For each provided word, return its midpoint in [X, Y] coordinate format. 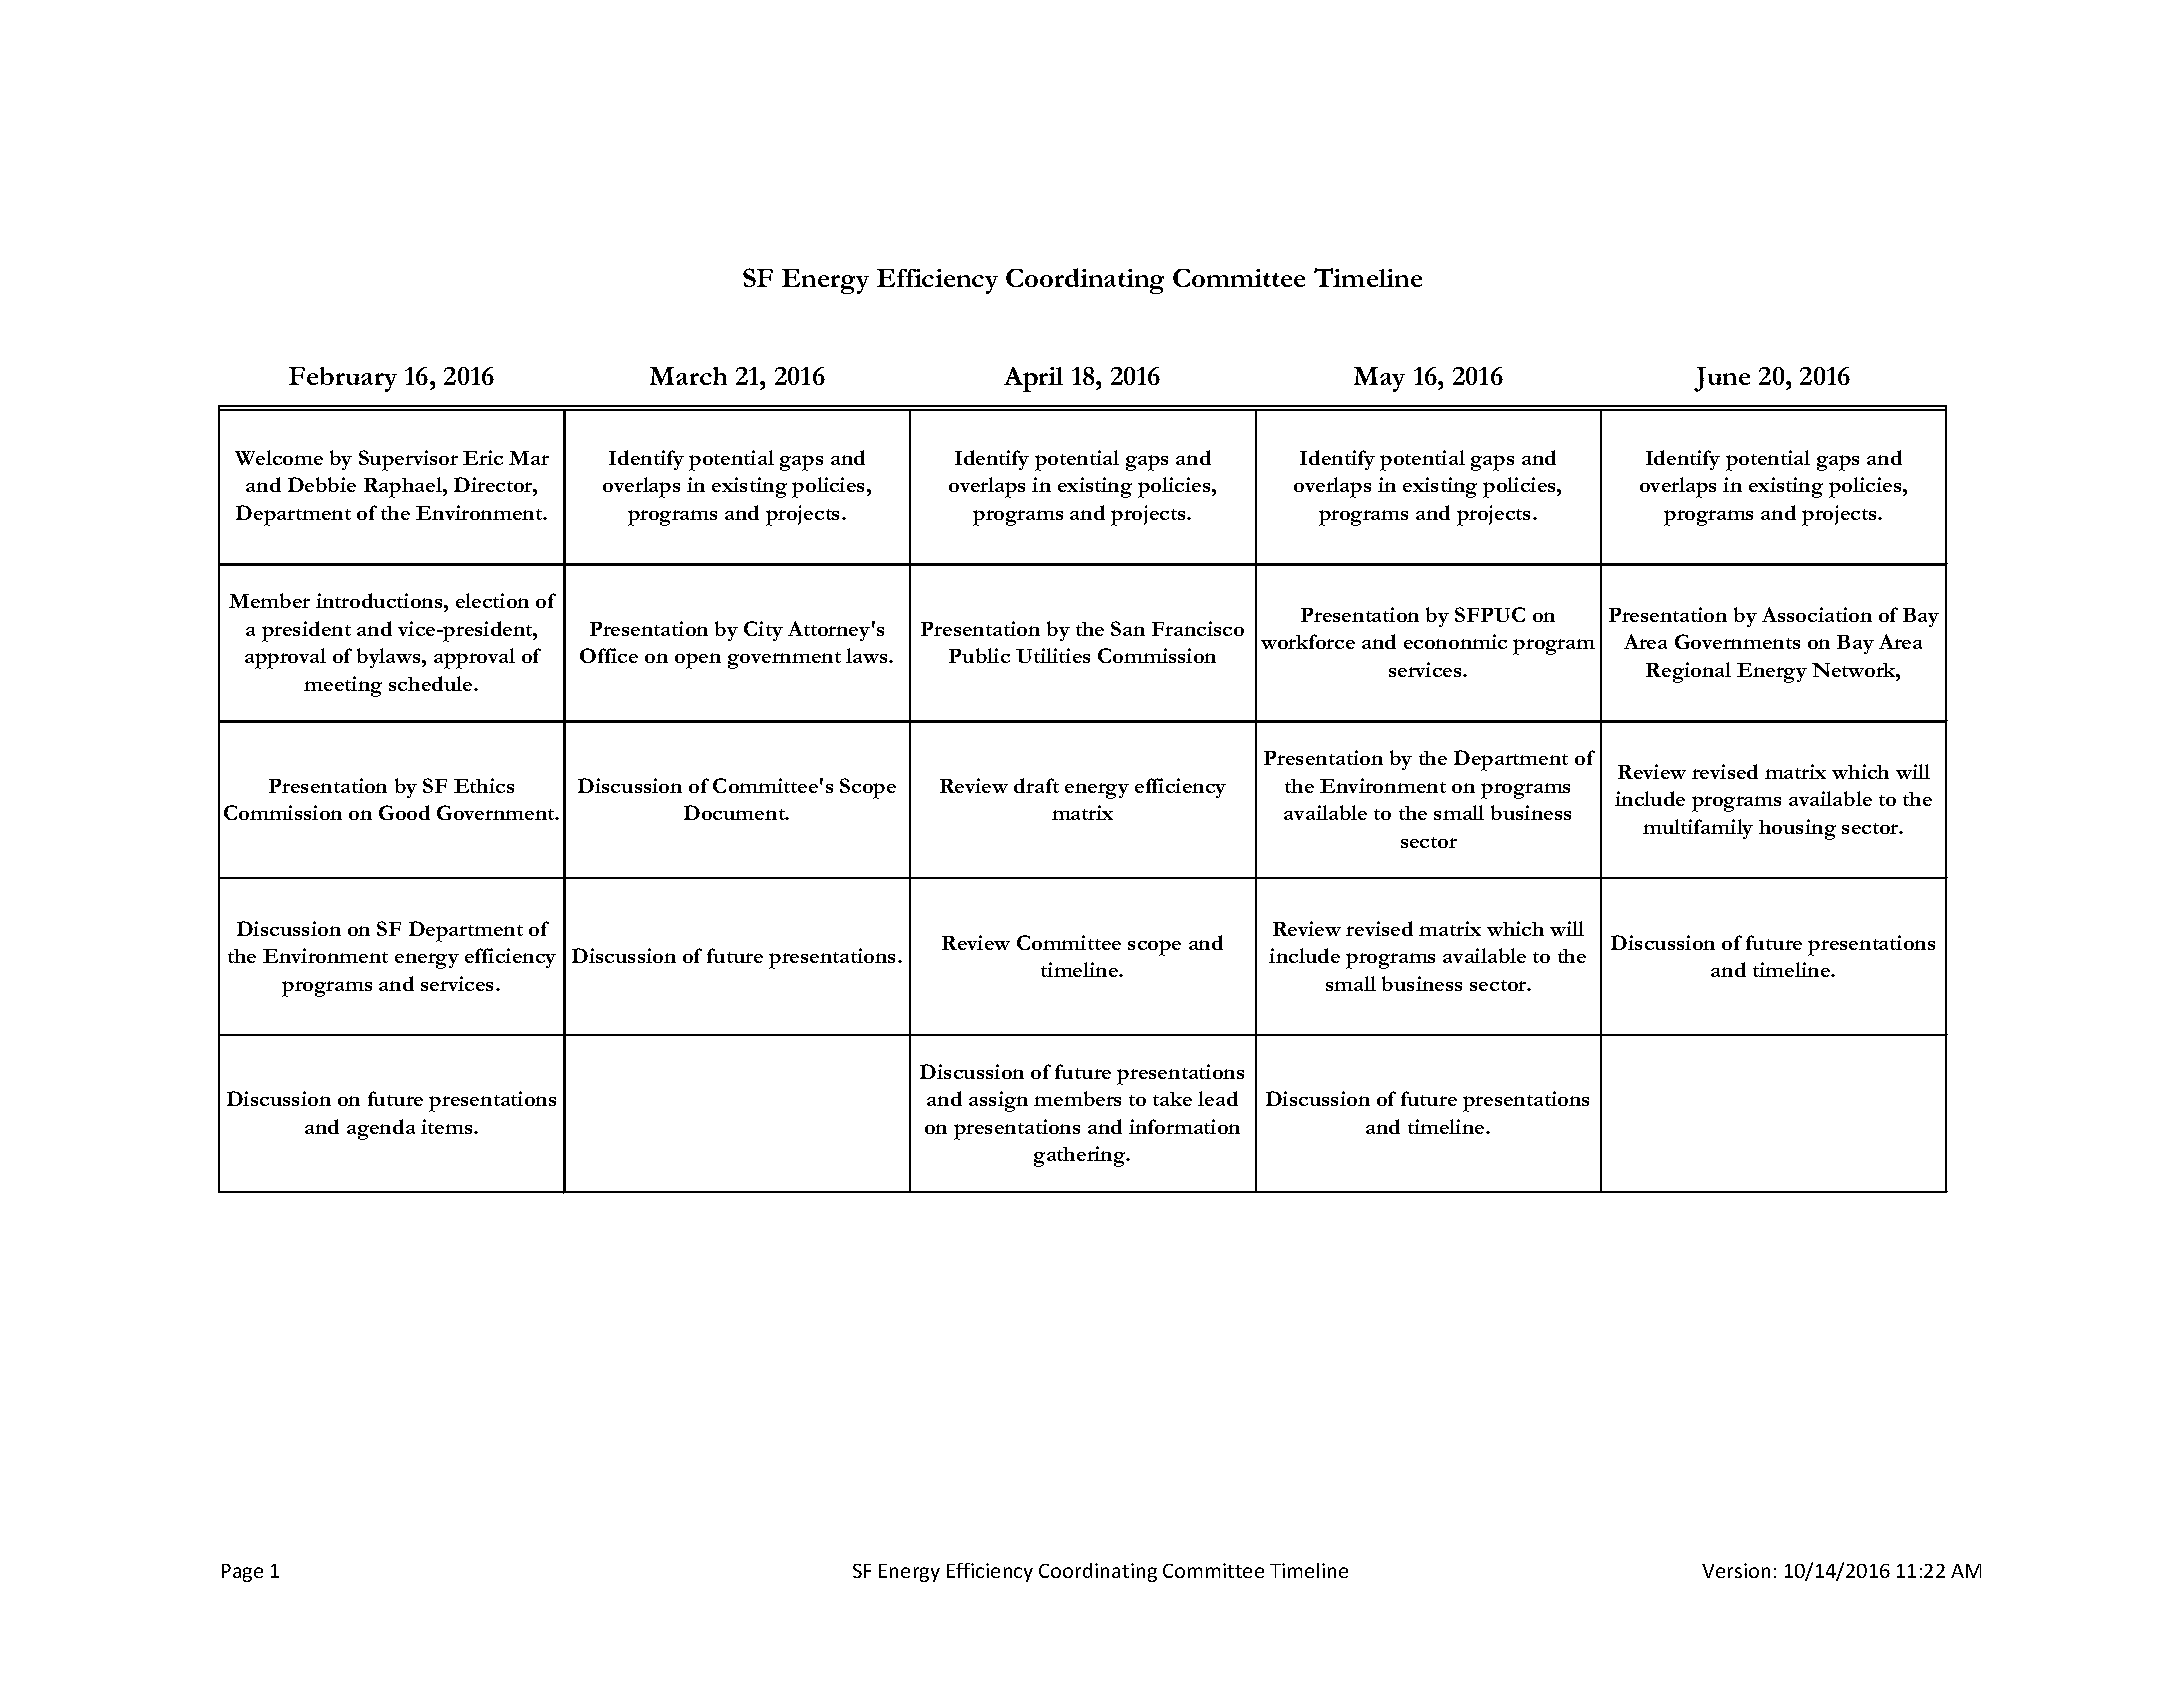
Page [242, 1573]
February [343, 379]
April [1033, 379]
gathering [1081, 1156]
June [1722, 379]
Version [1736, 1570]
